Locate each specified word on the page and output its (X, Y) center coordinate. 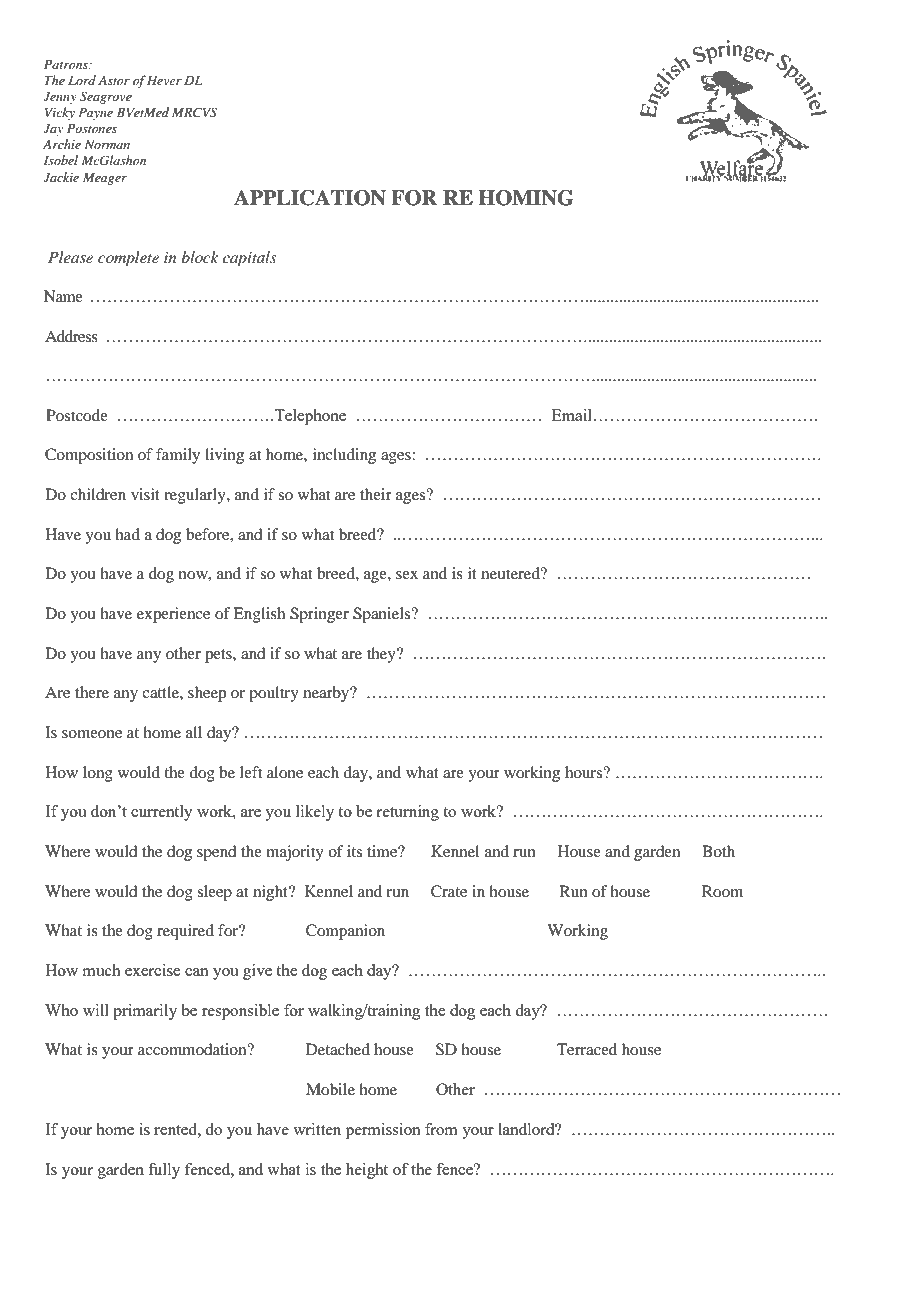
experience (173, 615)
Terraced (587, 1049)
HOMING (526, 198)
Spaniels (383, 615)
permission (383, 1131)
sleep (214, 893)
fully (164, 1171)
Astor (114, 80)
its (354, 851)
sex (407, 575)
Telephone (310, 417)
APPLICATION (310, 198)
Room (722, 891)
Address (71, 336)
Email (572, 415)
